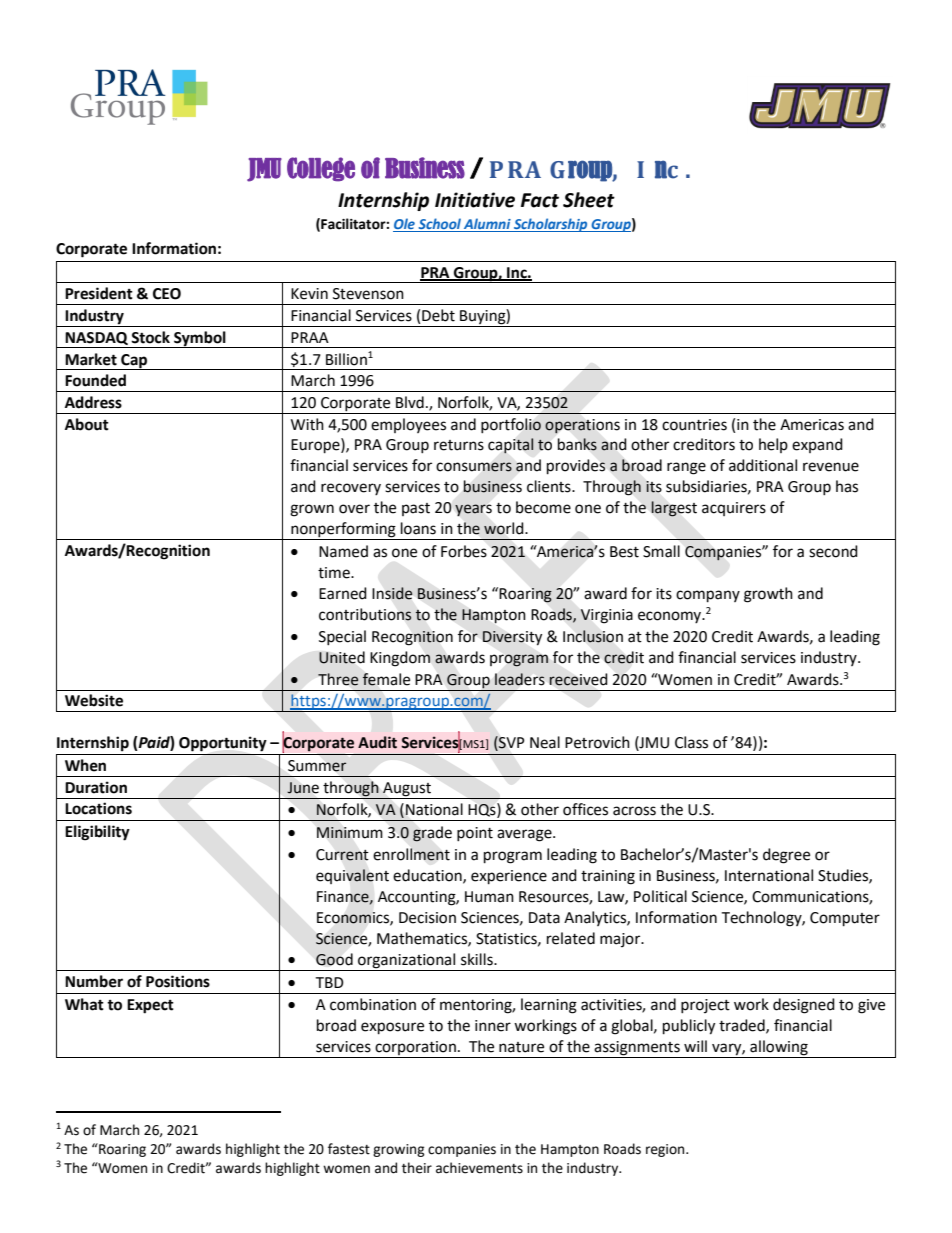 This screenshot has height=1233, width=952. Describe the element at coordinates (167, 294) in the screenshot. I see `CEO` at that location.
